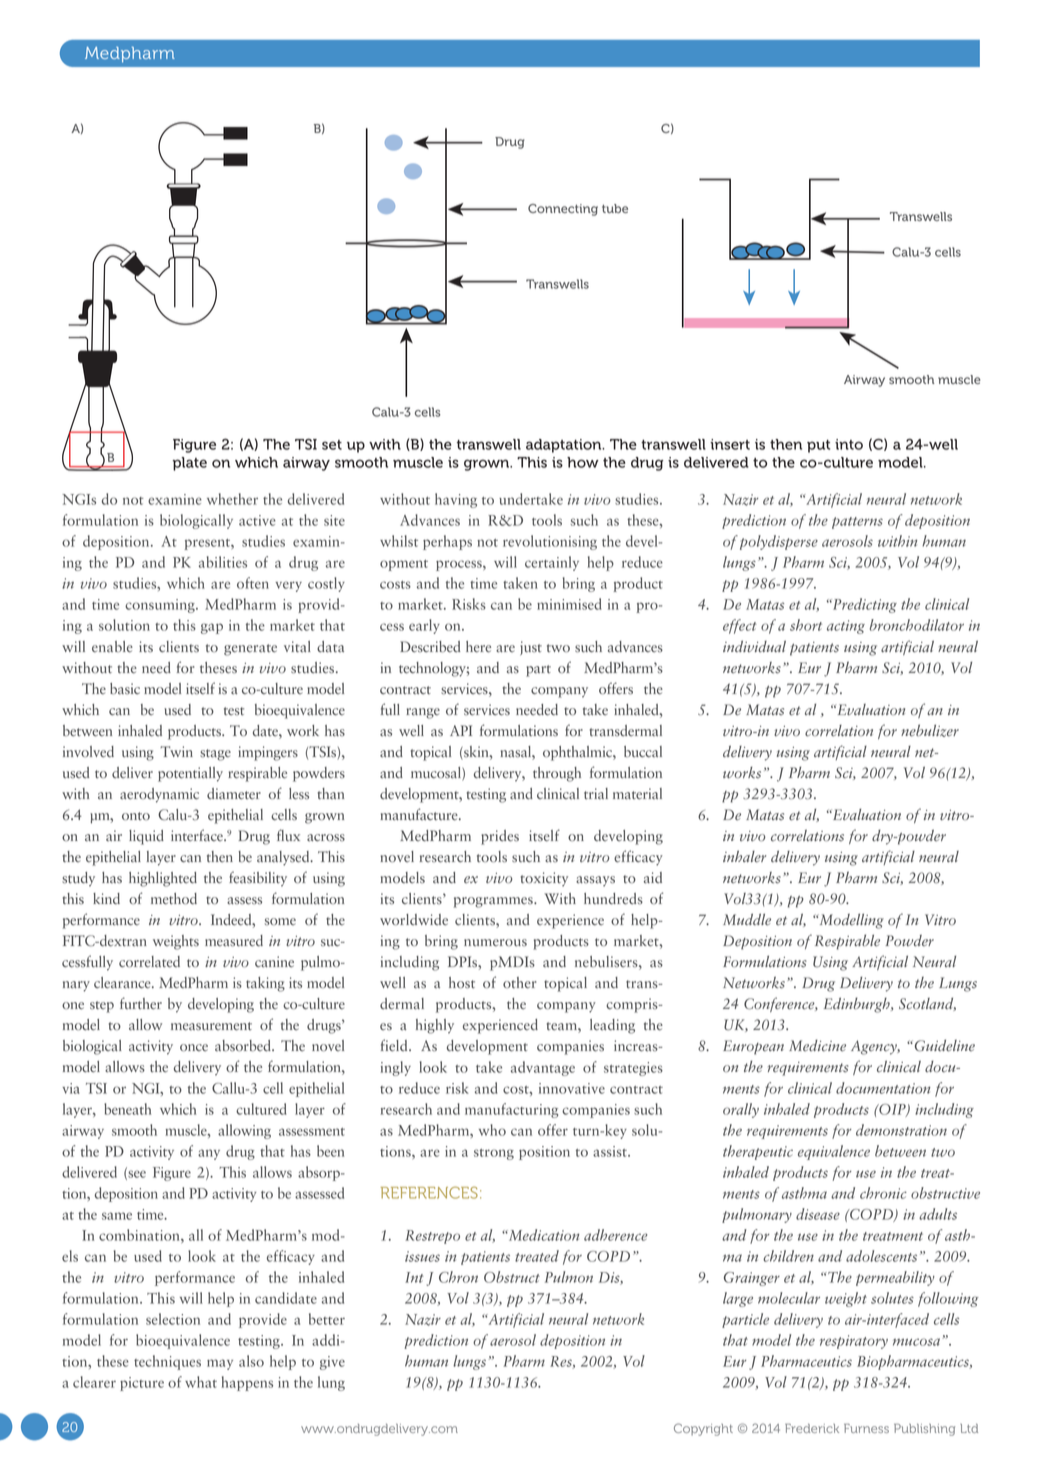  Describe the element at coordinates (703, 1429) in the document. I see `Copyright` at that location.
